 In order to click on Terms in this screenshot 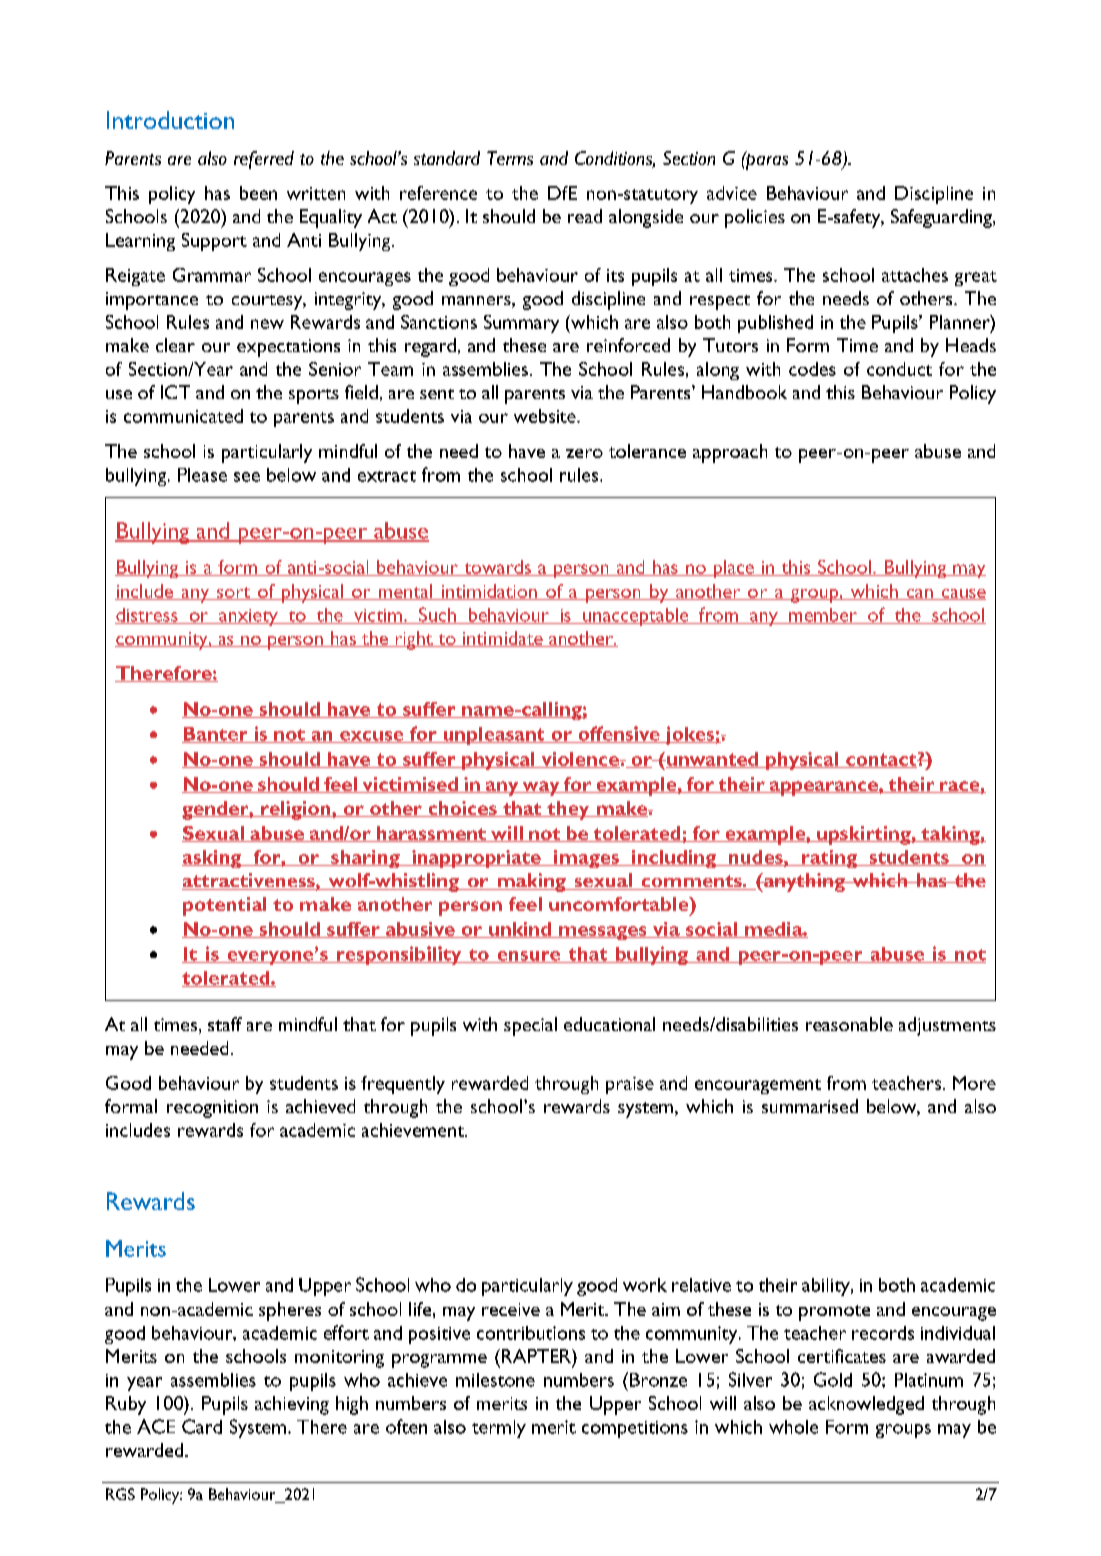, I will do `click(510, 158)`.
